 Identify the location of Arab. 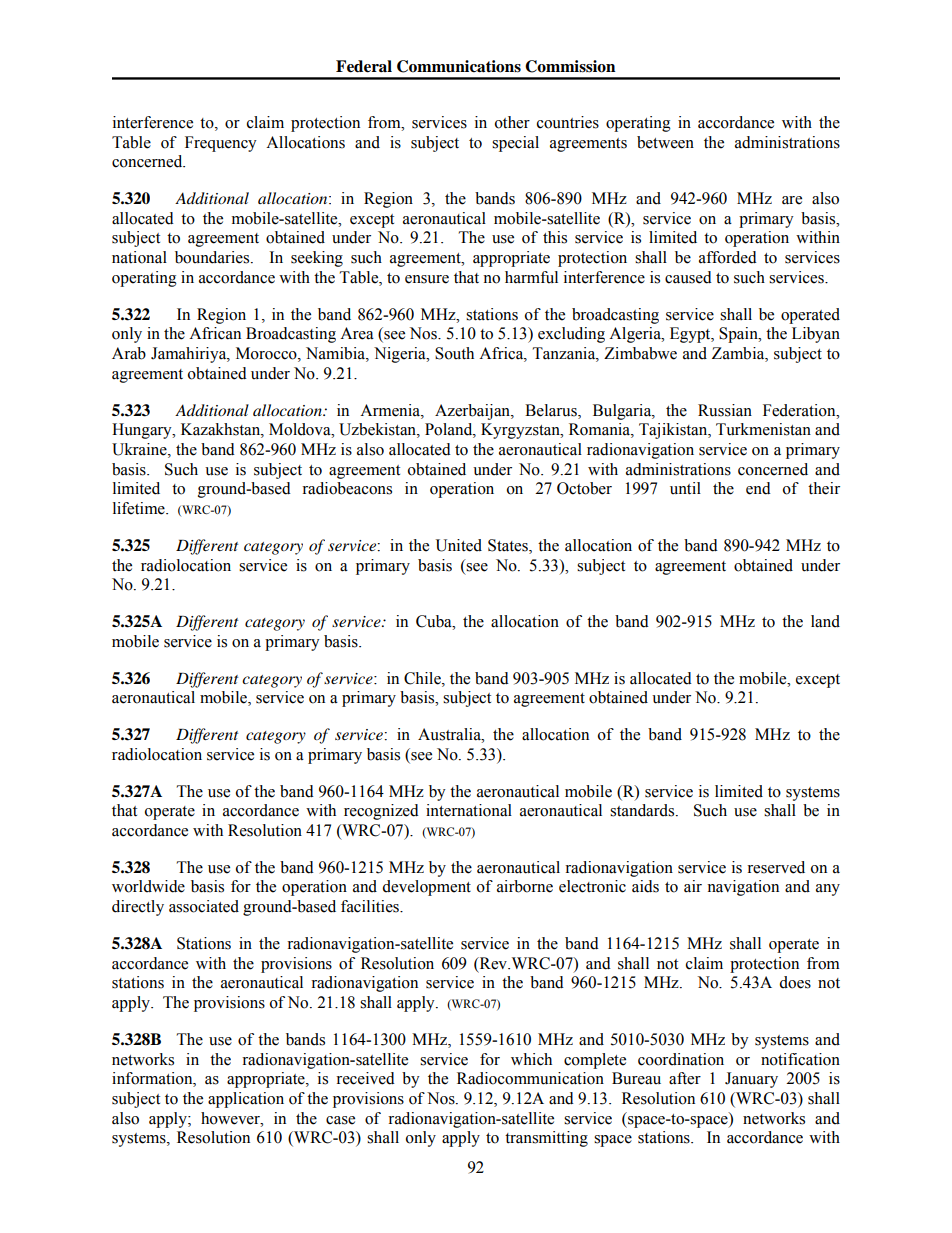
(129, 353).
